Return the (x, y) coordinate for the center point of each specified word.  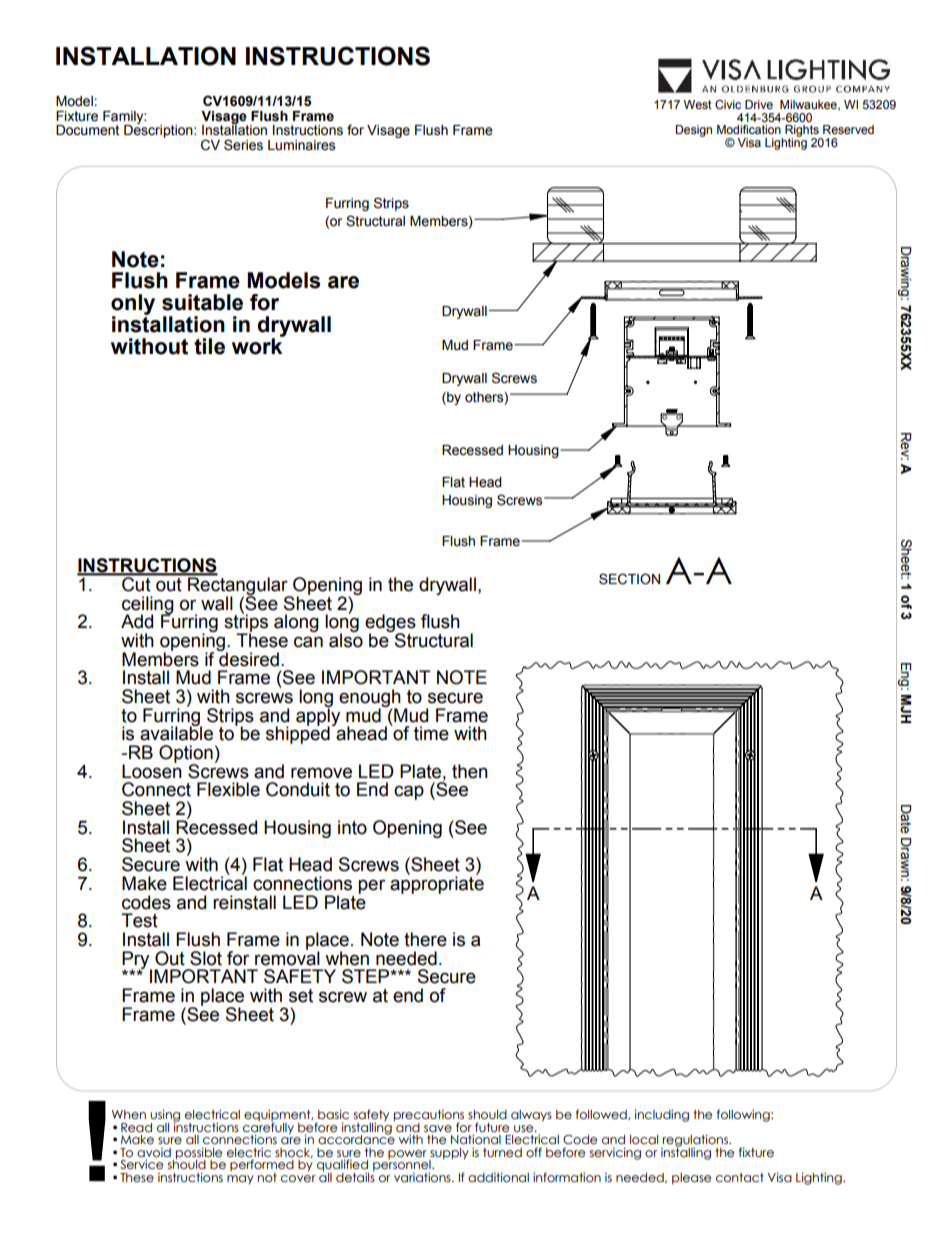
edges (390, 624)
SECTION (629, 579)
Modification (749, 129)
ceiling (148, 606)
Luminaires (301, 145)
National (476, 1139)
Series (243, 145)
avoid (154, 1152)
